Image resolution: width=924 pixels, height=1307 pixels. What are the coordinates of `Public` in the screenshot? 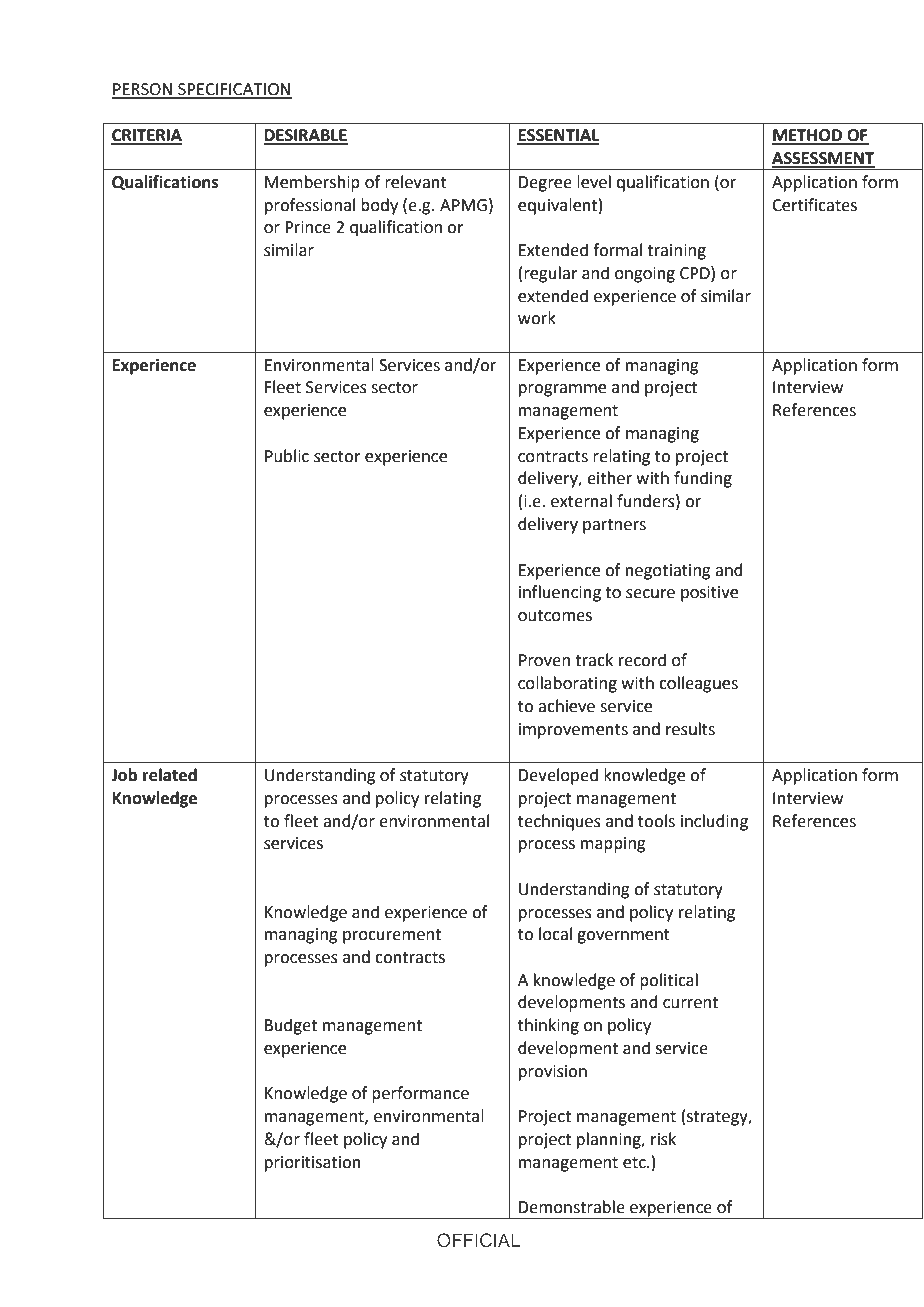 It's located at (287, 456).
